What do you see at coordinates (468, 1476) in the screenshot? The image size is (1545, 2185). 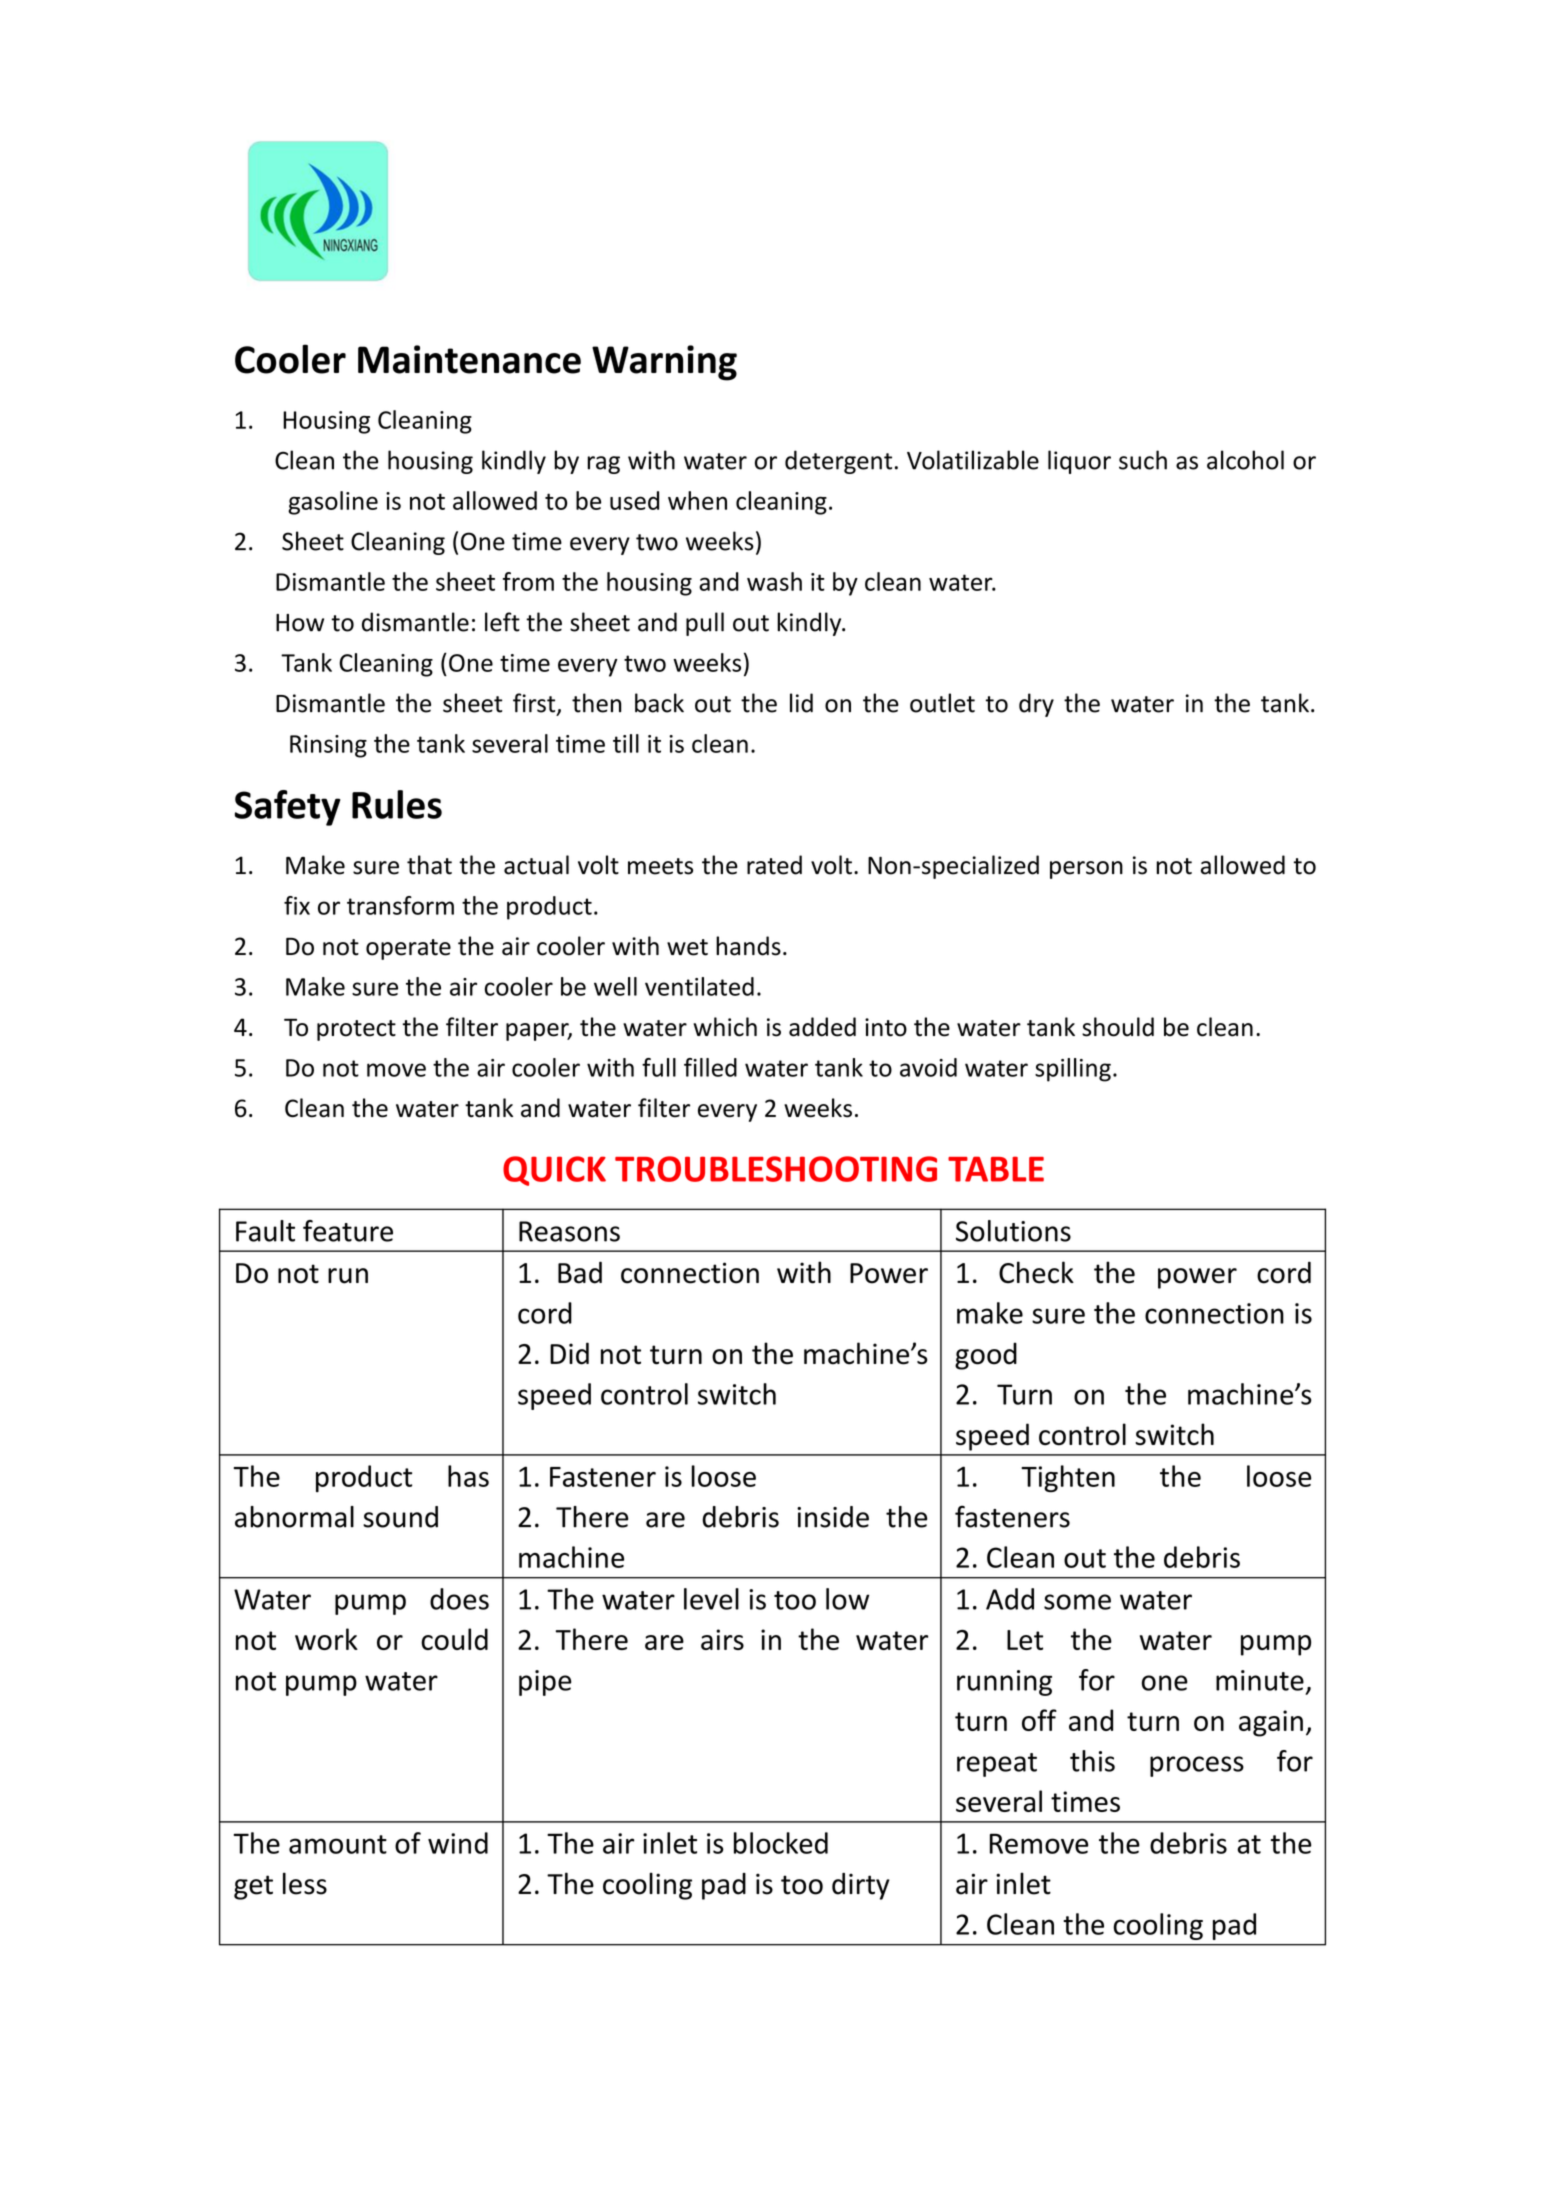 I see `has` at bounding box center [468, 1476].
